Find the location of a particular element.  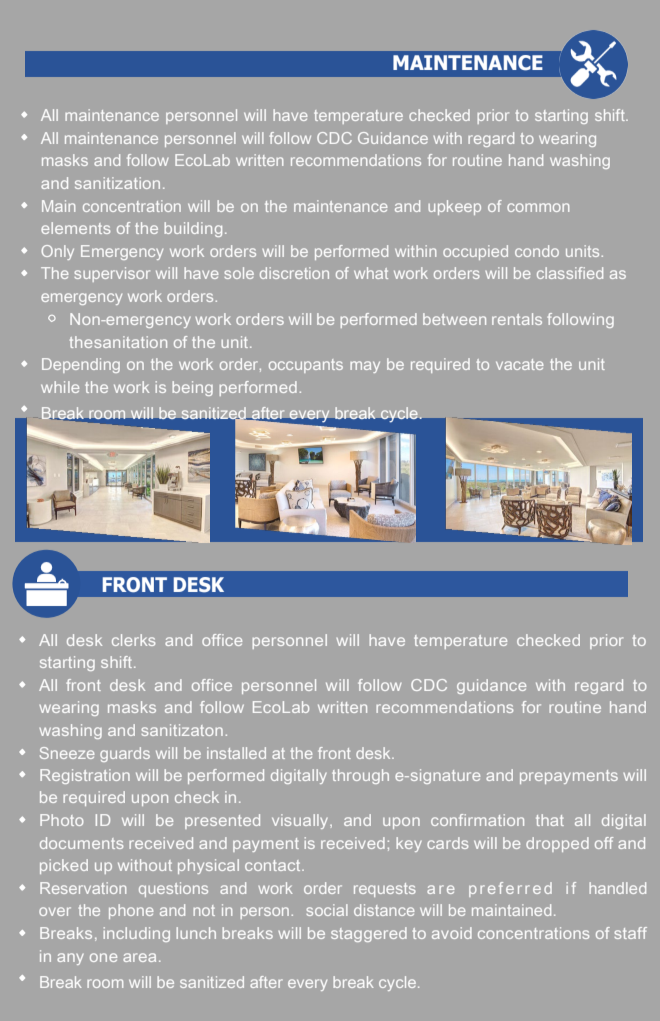

clerks is located at coordinates (133, 640).
